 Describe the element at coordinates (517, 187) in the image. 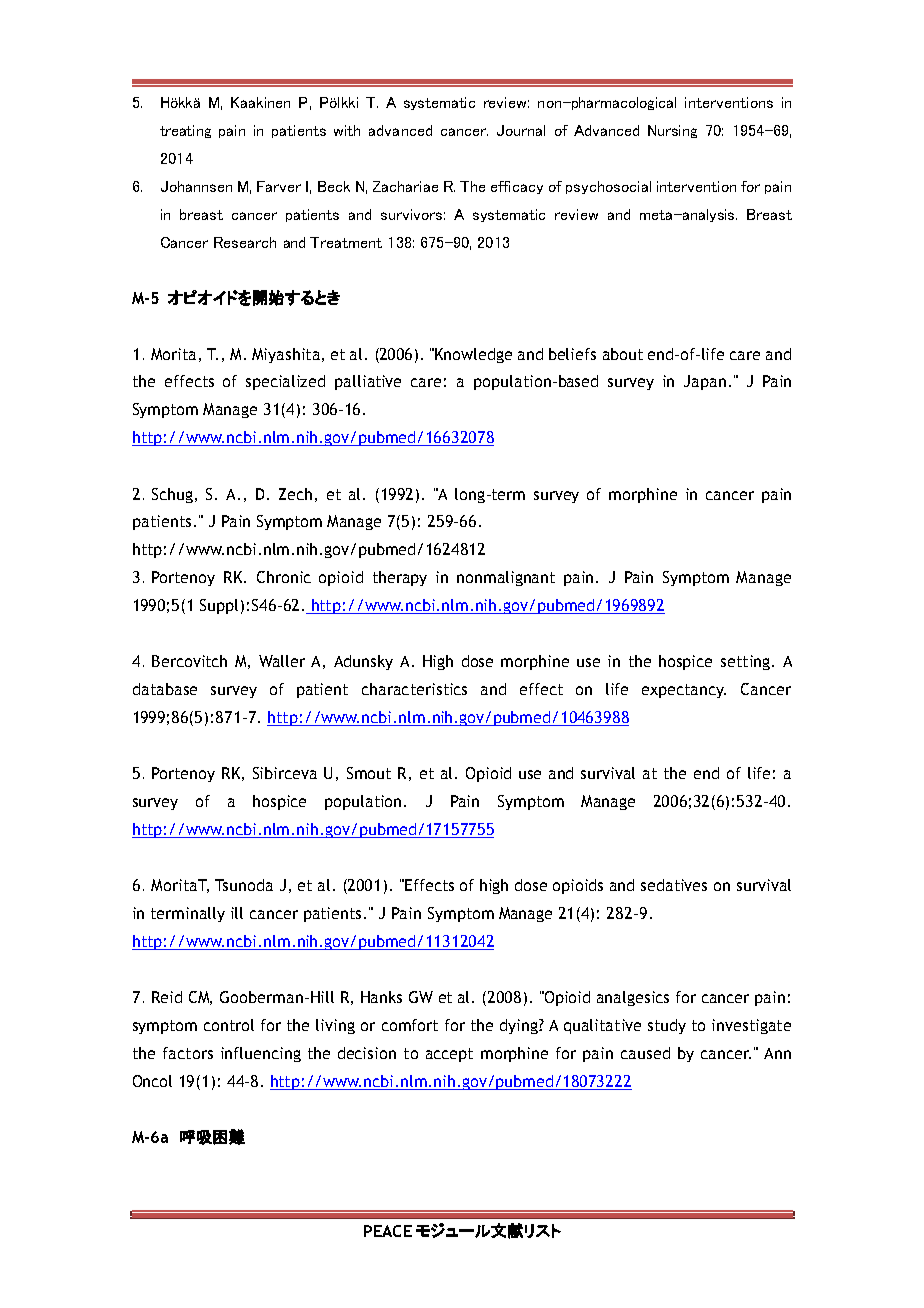

I see `efficacy` at that location.
